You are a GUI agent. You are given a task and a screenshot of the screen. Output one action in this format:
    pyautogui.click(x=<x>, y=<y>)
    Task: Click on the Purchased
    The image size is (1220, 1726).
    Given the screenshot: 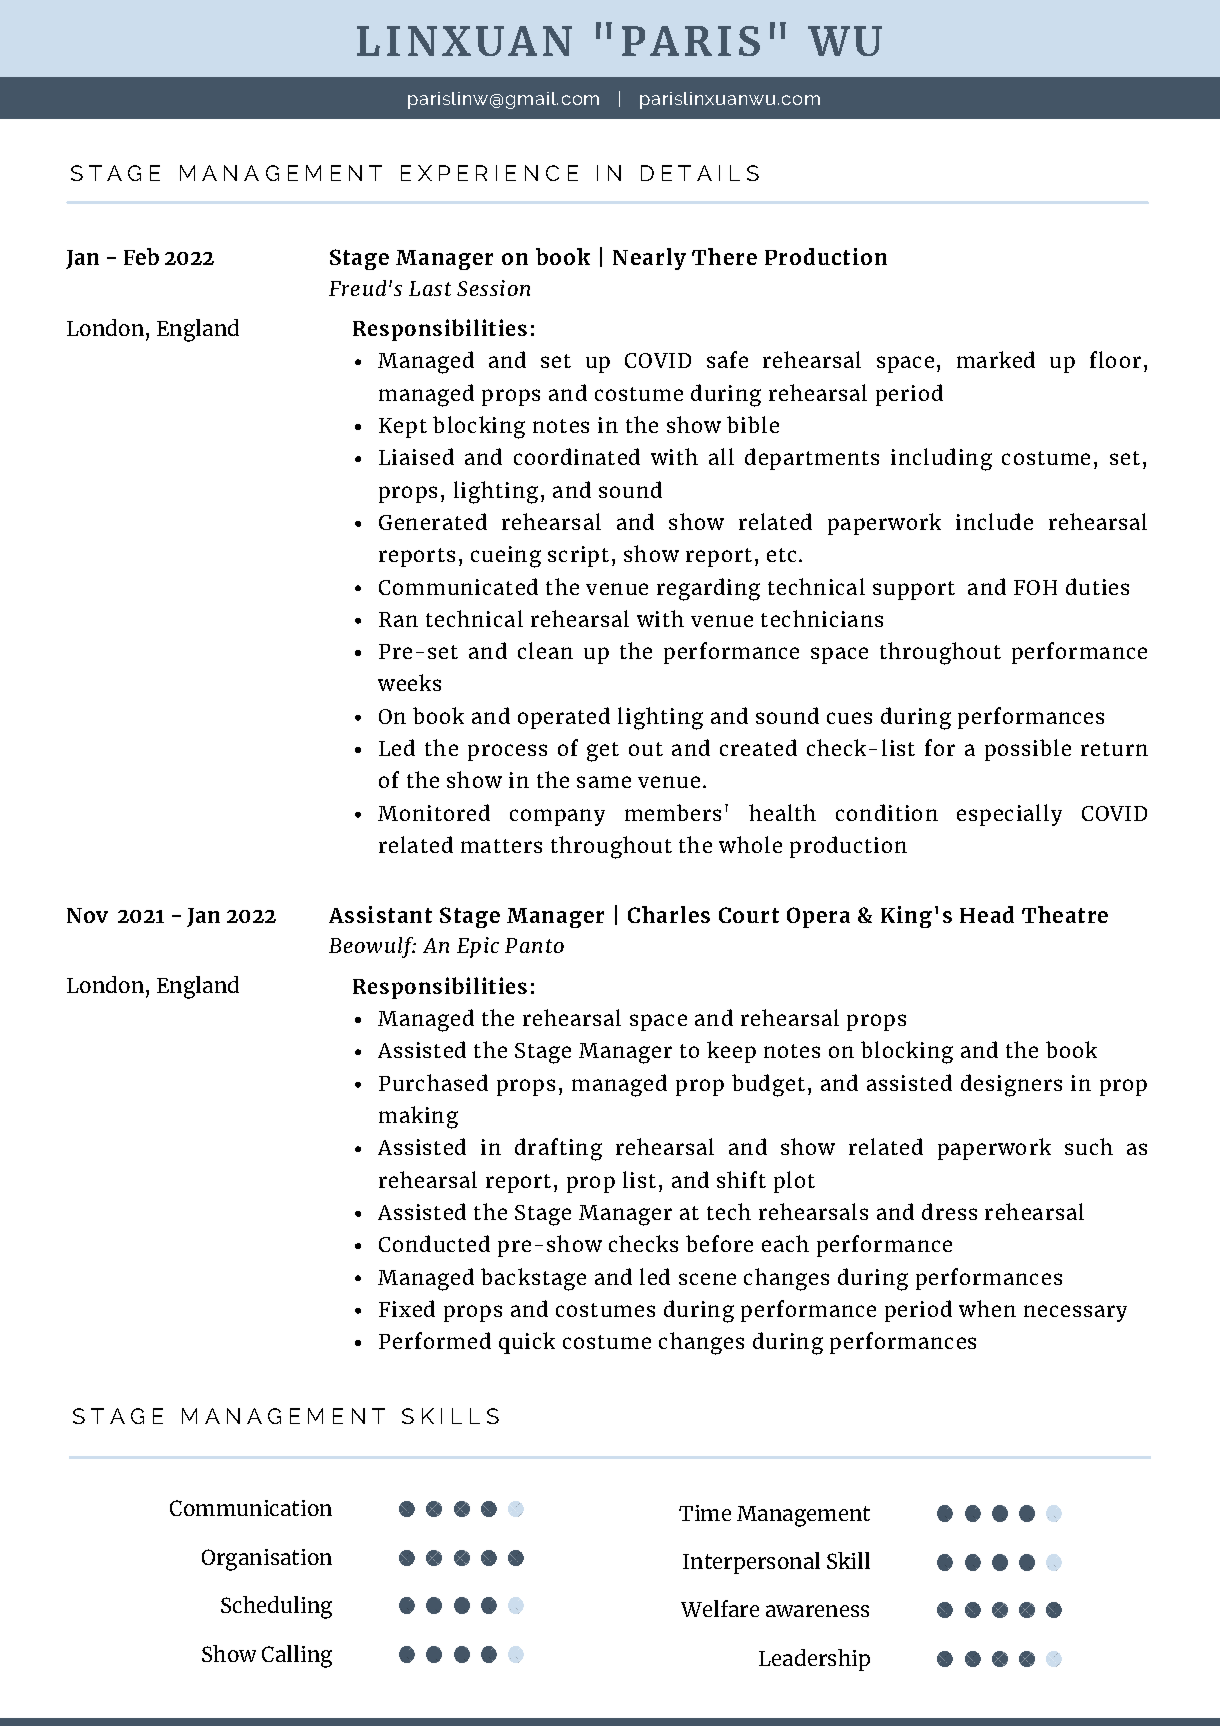 What is the action you would take?
    pyautogui.click(x=433, y=1082)
